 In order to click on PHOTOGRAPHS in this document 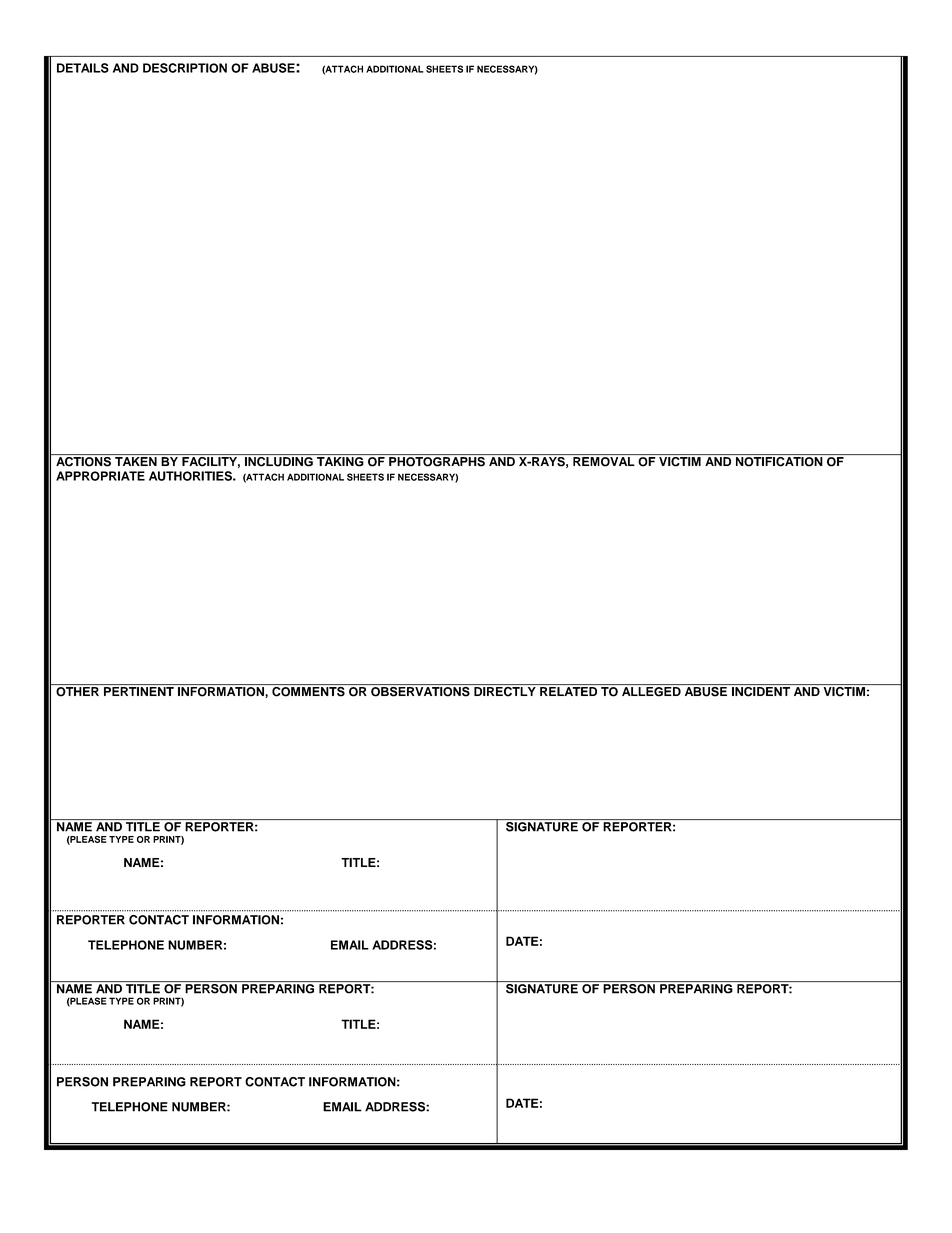, I will do `click(437, 460)`.
